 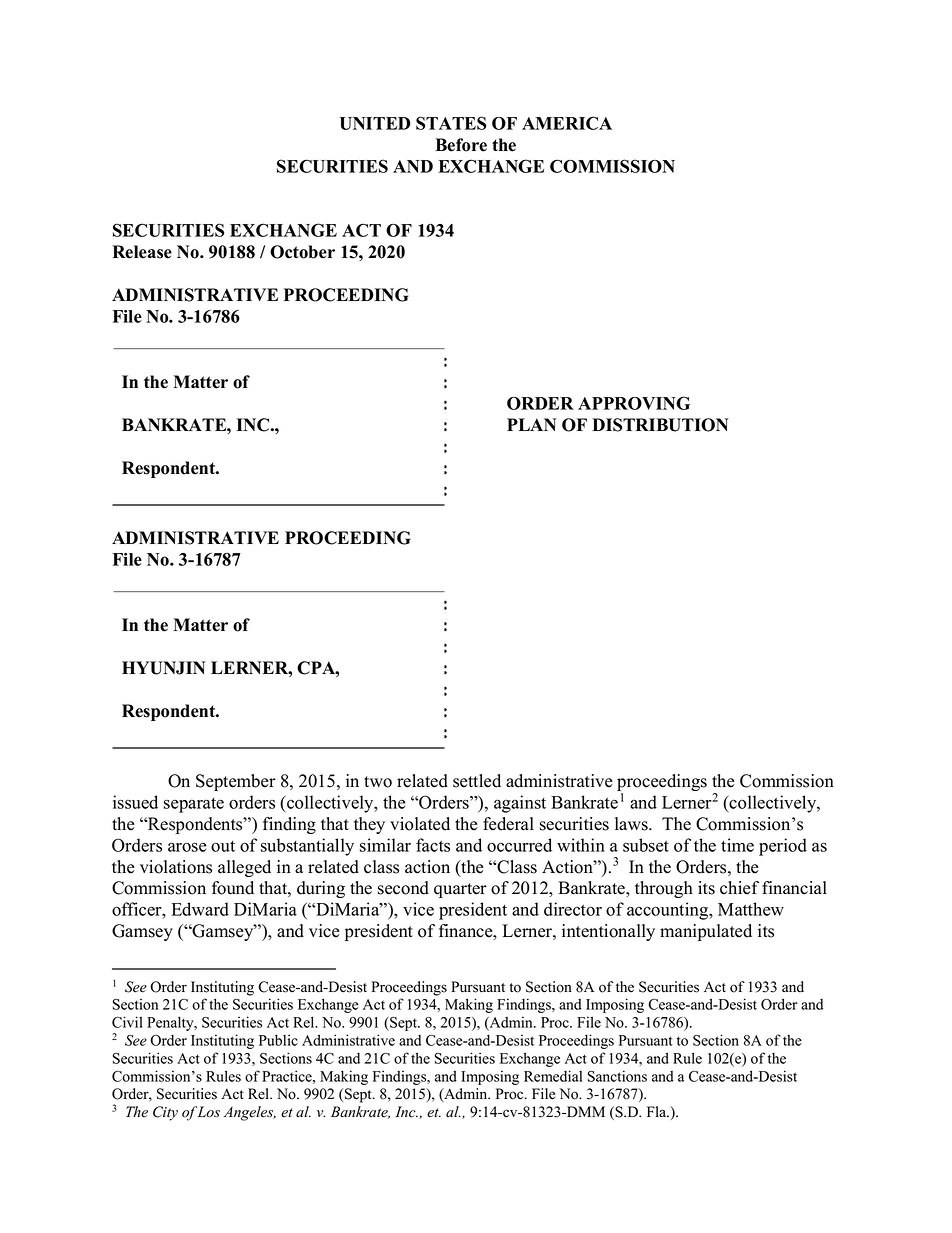 What do you see at coordinates (477, 781) in the document?
I see `settled` at bounding box center [477, 781].
